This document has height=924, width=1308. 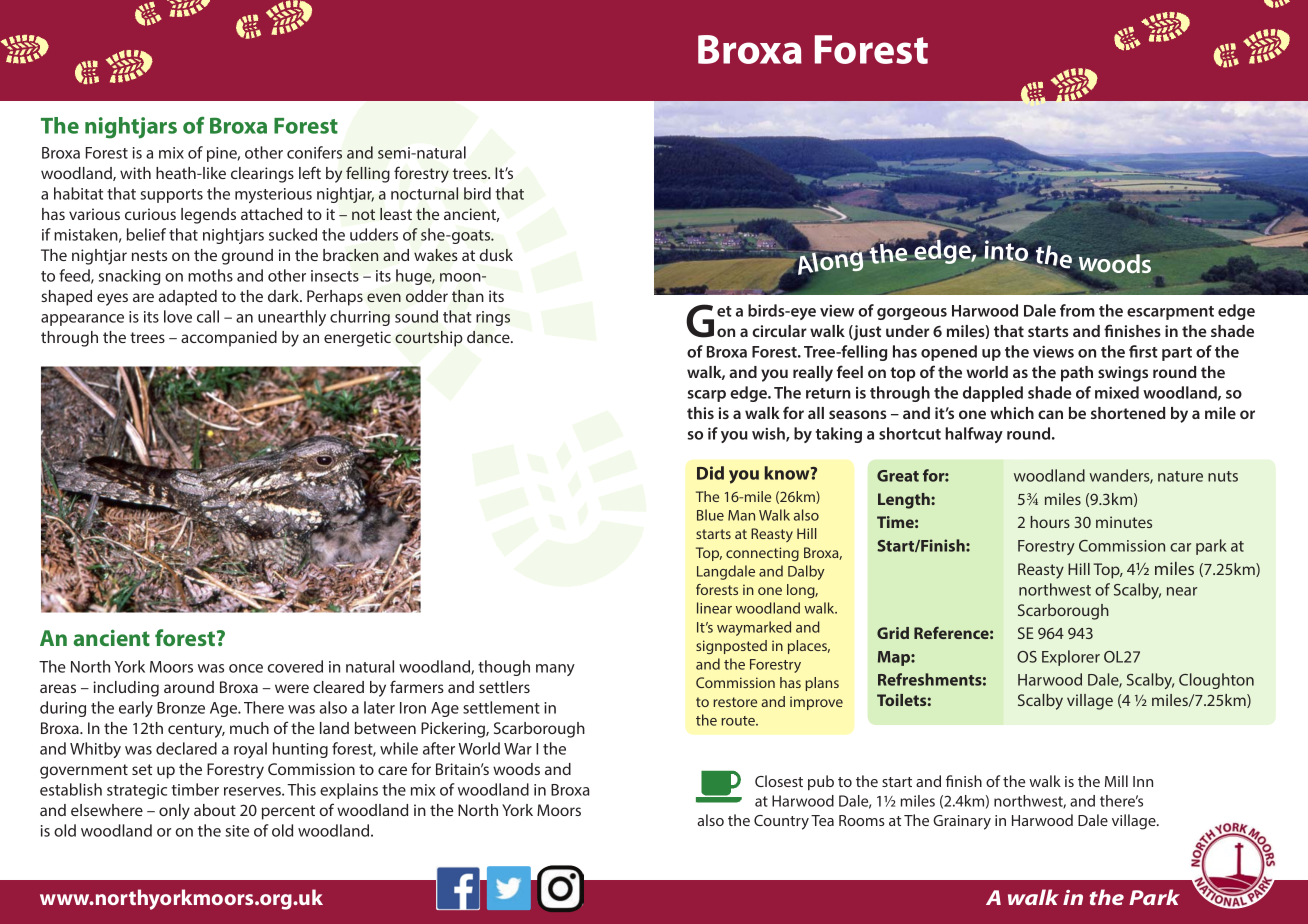 I want to click on connecting, so click(x=762, y=554).
